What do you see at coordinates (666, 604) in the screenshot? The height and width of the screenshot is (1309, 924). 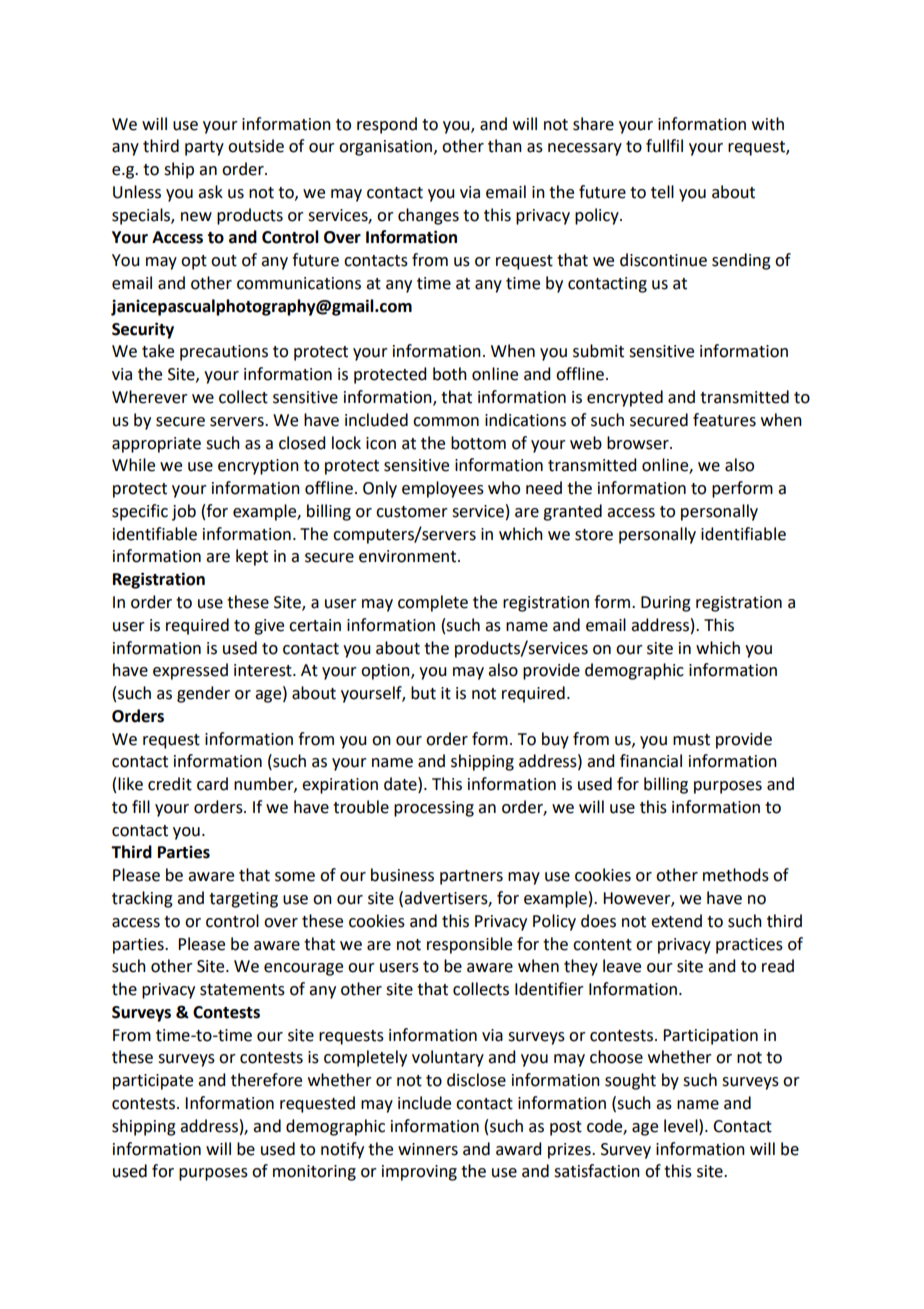 I see `During` at bounding box center [666, 604].
